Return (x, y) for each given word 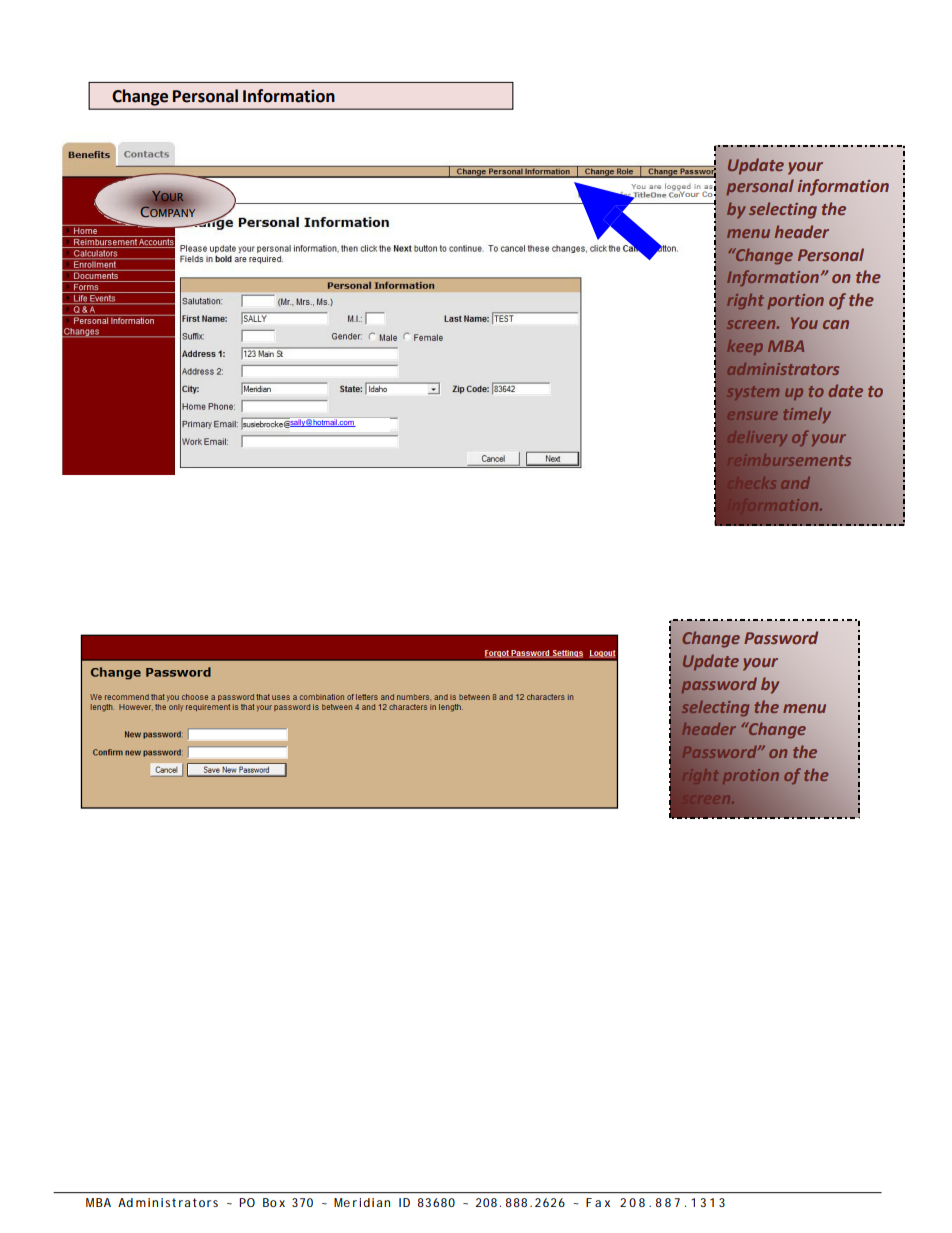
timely (807, 415)
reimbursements (789, 460)
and (795, 483)
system (753, 393)
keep (745, 347)
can (836, 324)
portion (795, 302)
